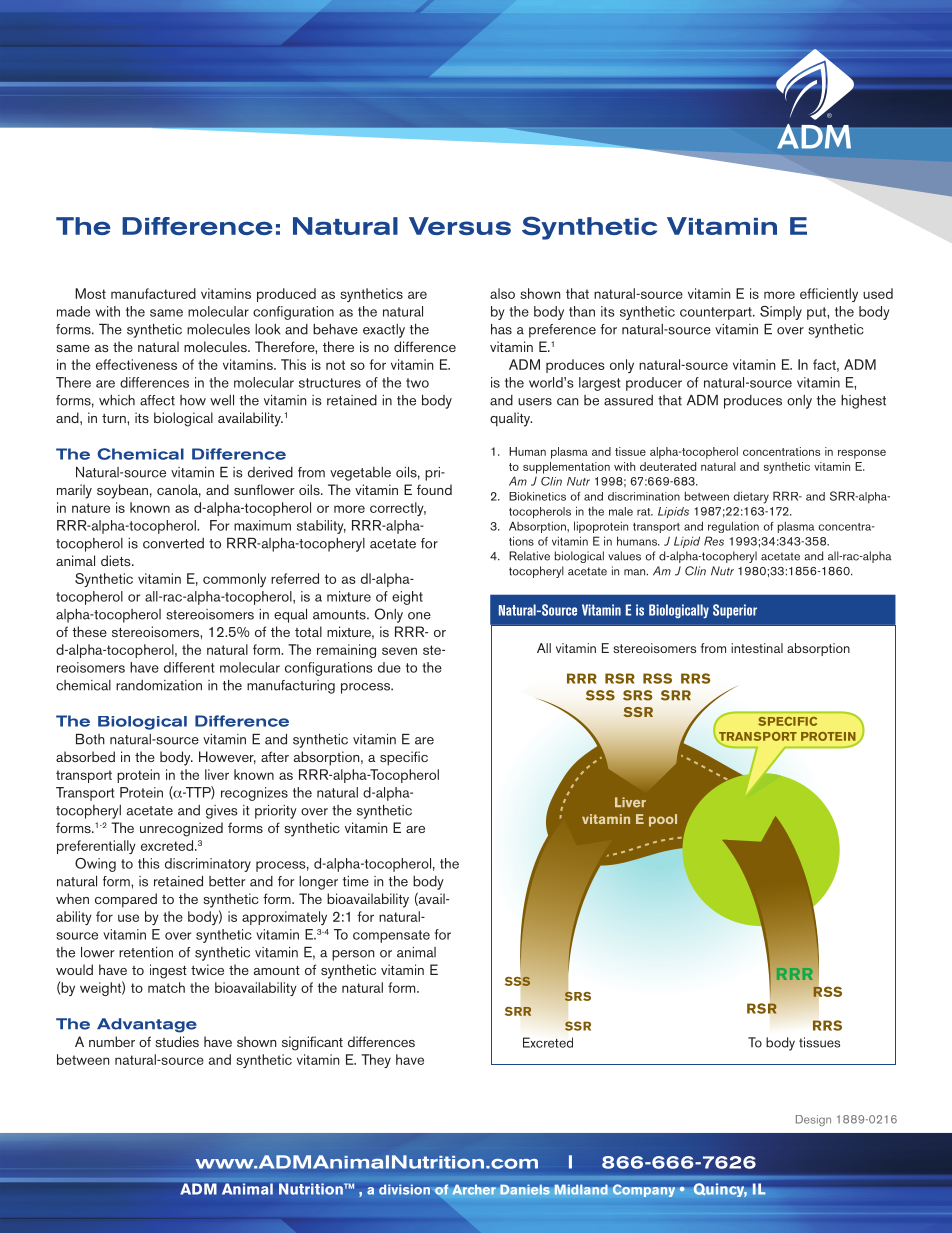  What do you see at coordinates (389, 667) in the image?
I see `due` at bounding box center [389, 667].
